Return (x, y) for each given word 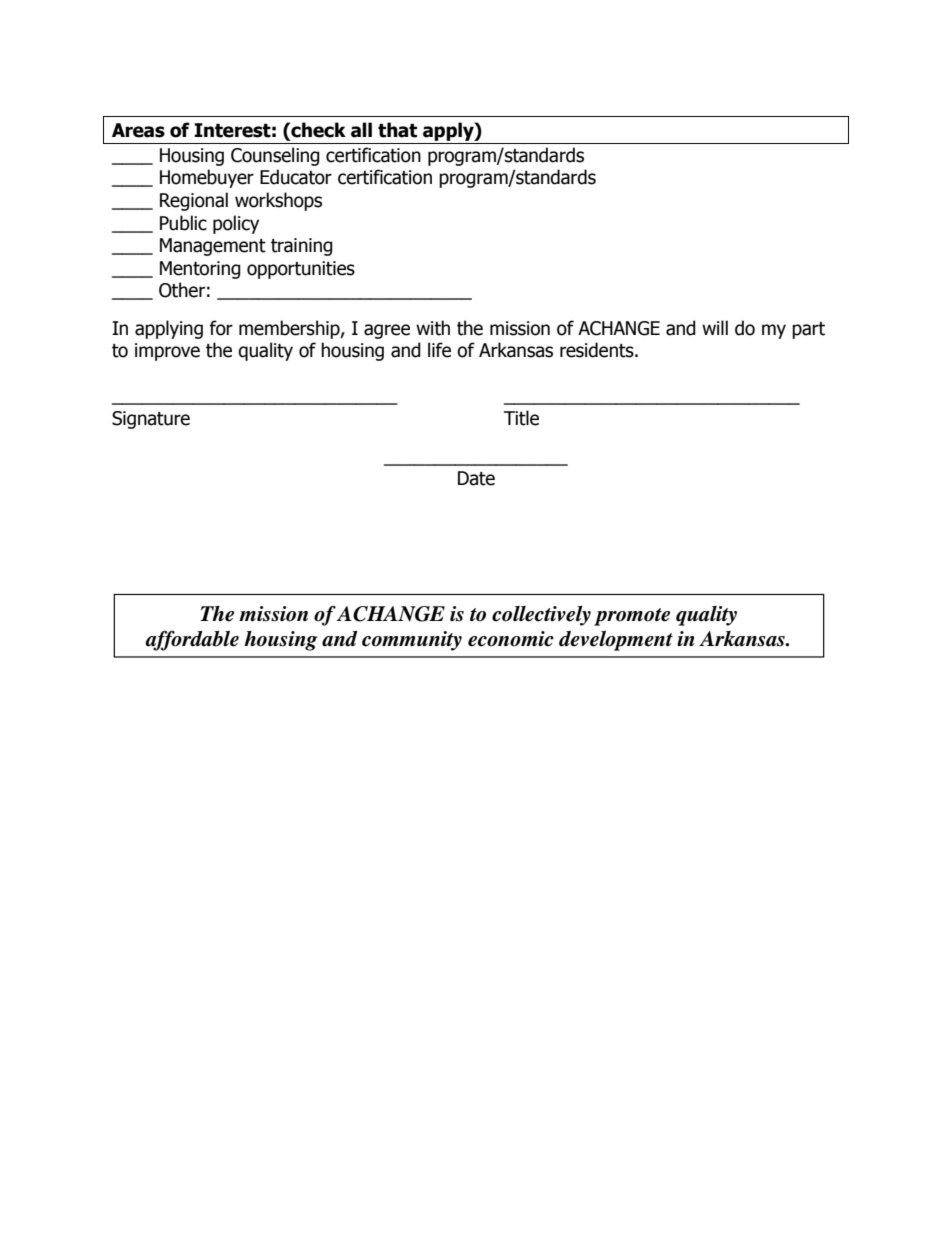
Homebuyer (207, 178)
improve (167, 352)
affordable (192, 640)
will (715, 327)
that (397, 130)
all (361, 130)
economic (511, 639)
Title (521, 418)
